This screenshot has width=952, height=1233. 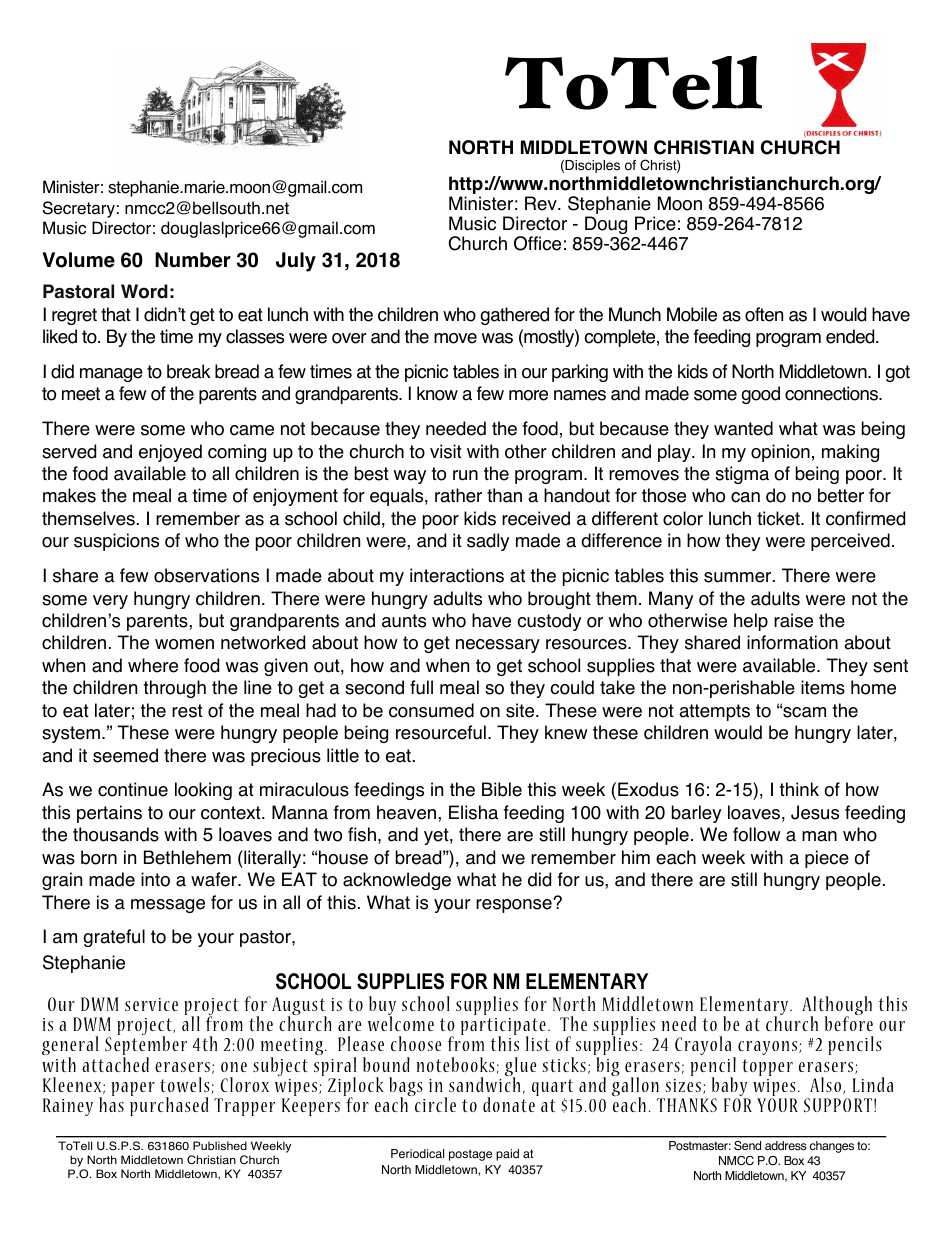 What do you see at coordinates (837, 1007) in the screenshot?
I see `Although` at bounding box center [837, 1007].
